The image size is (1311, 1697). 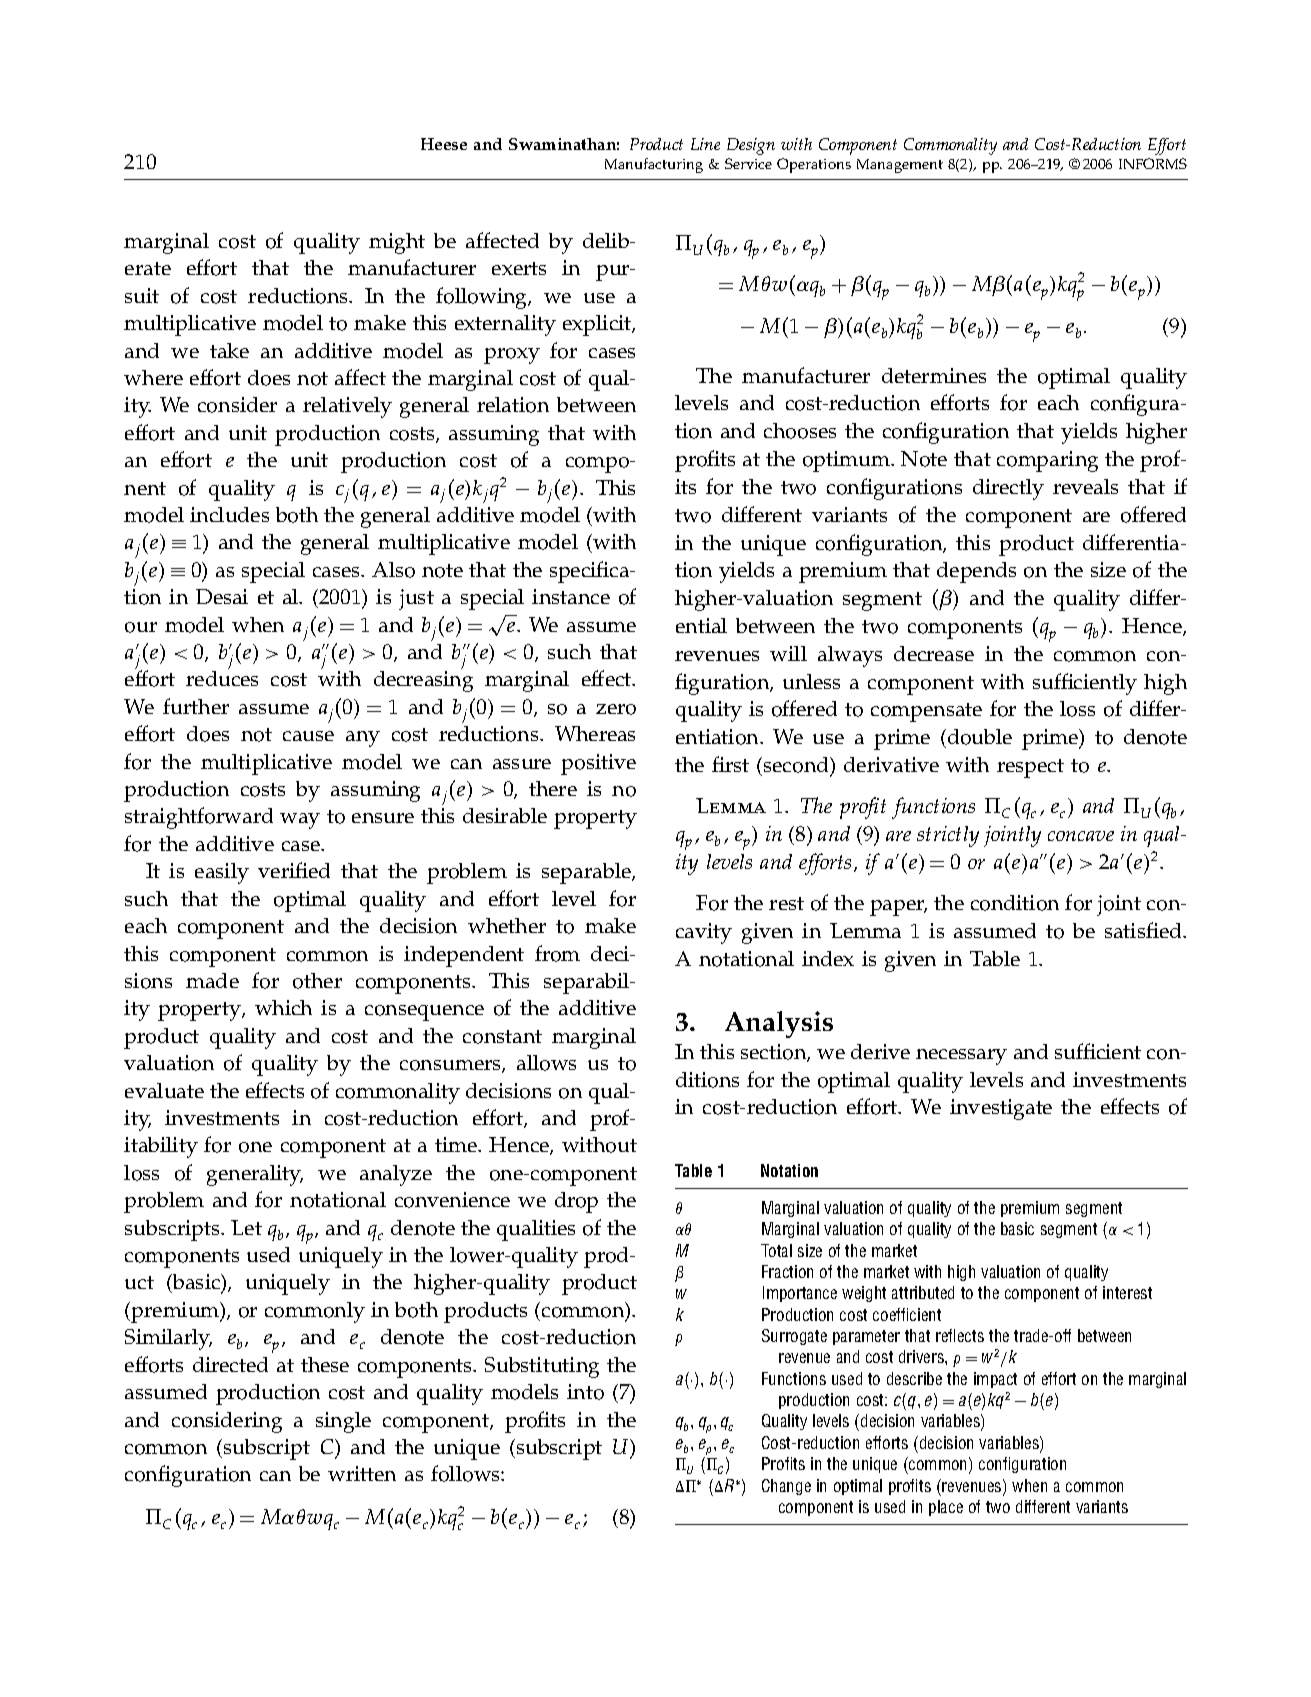 What do you see at coordinates (976, 572) in the screenshot?
I see `depends` at bounding box center [976, 572].
